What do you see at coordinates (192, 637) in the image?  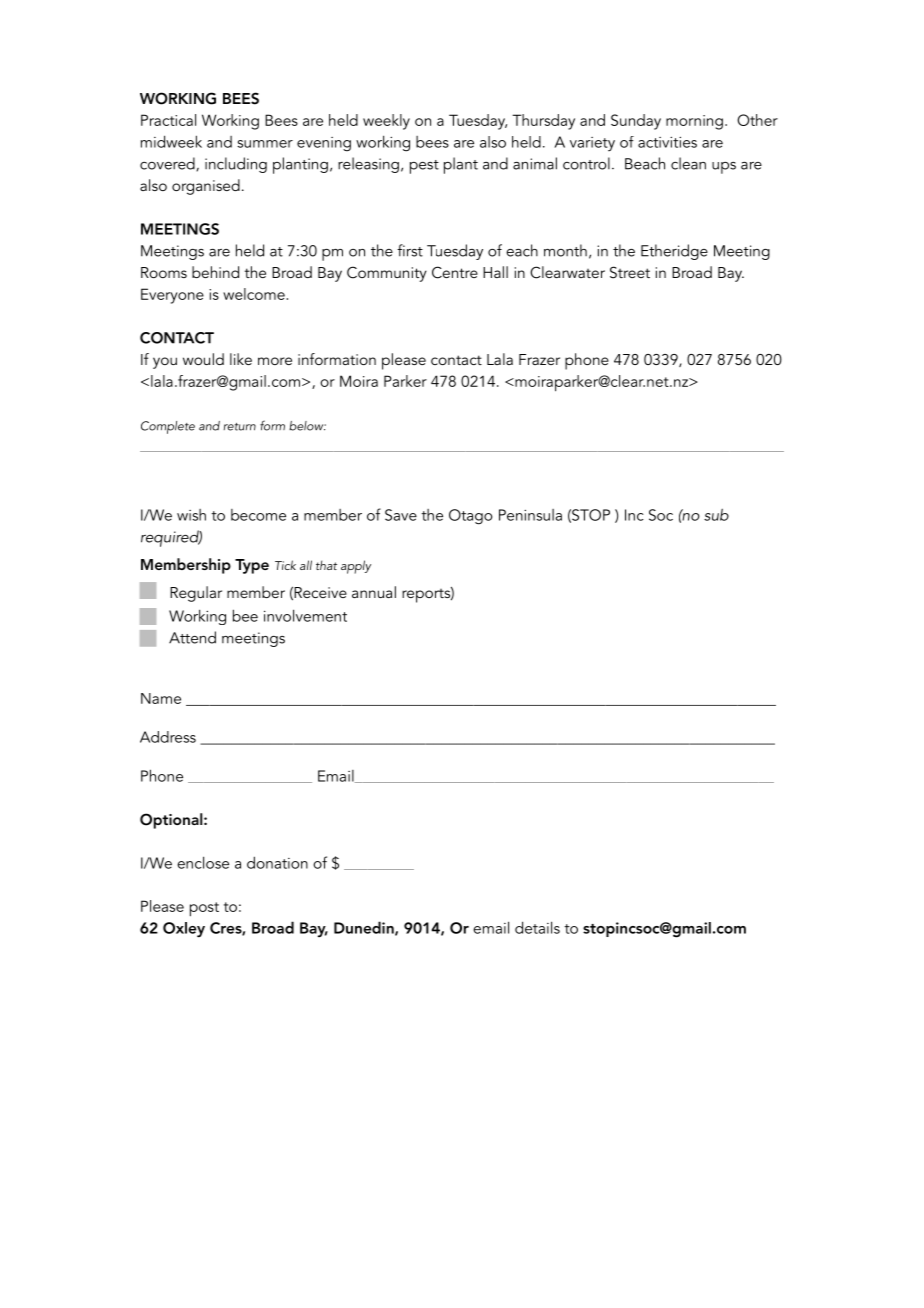 I see `Attend` at bounding box center [192, 637].
